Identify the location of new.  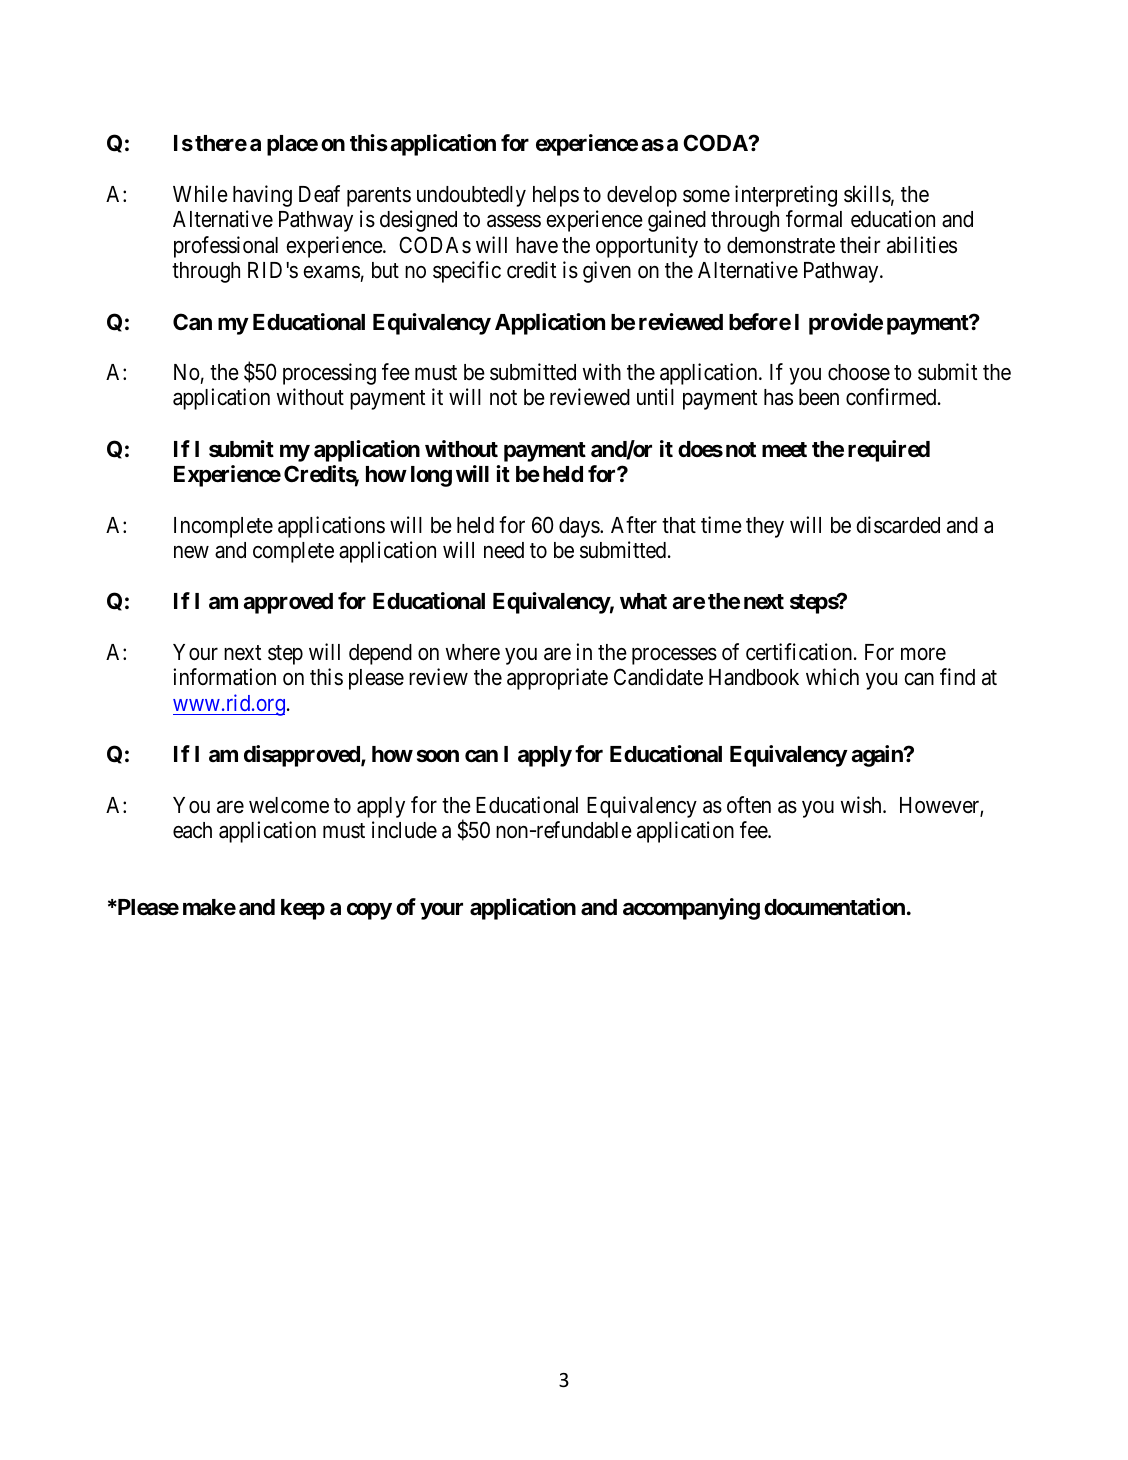
(191, 552).
